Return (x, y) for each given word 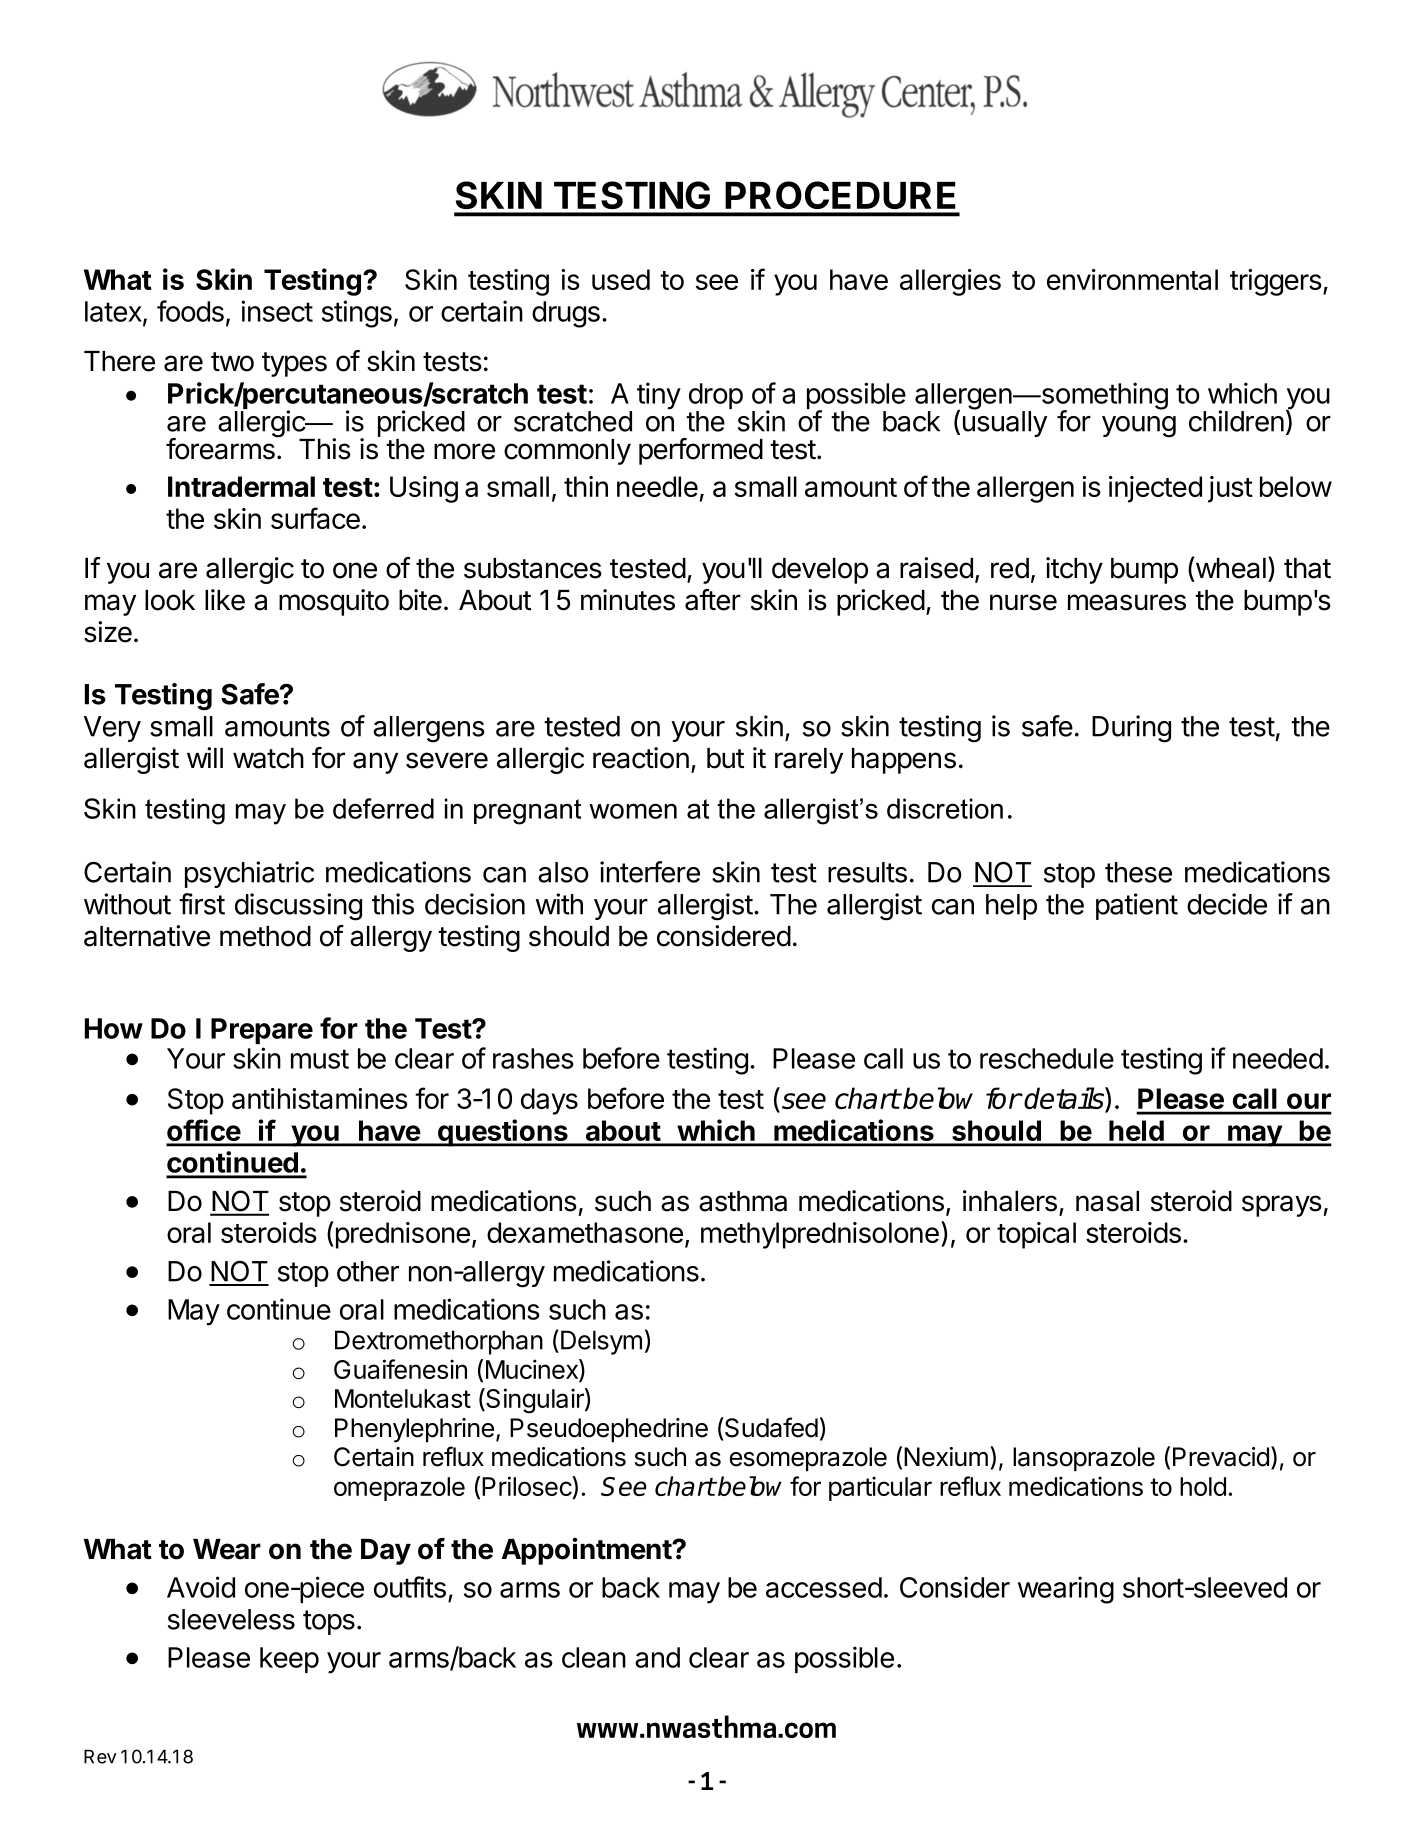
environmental (1132, 279)
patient (1137, 906)
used (621, 279)
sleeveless (231, 1619)
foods (190, 311)
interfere (650, 872)
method (265, 936)
